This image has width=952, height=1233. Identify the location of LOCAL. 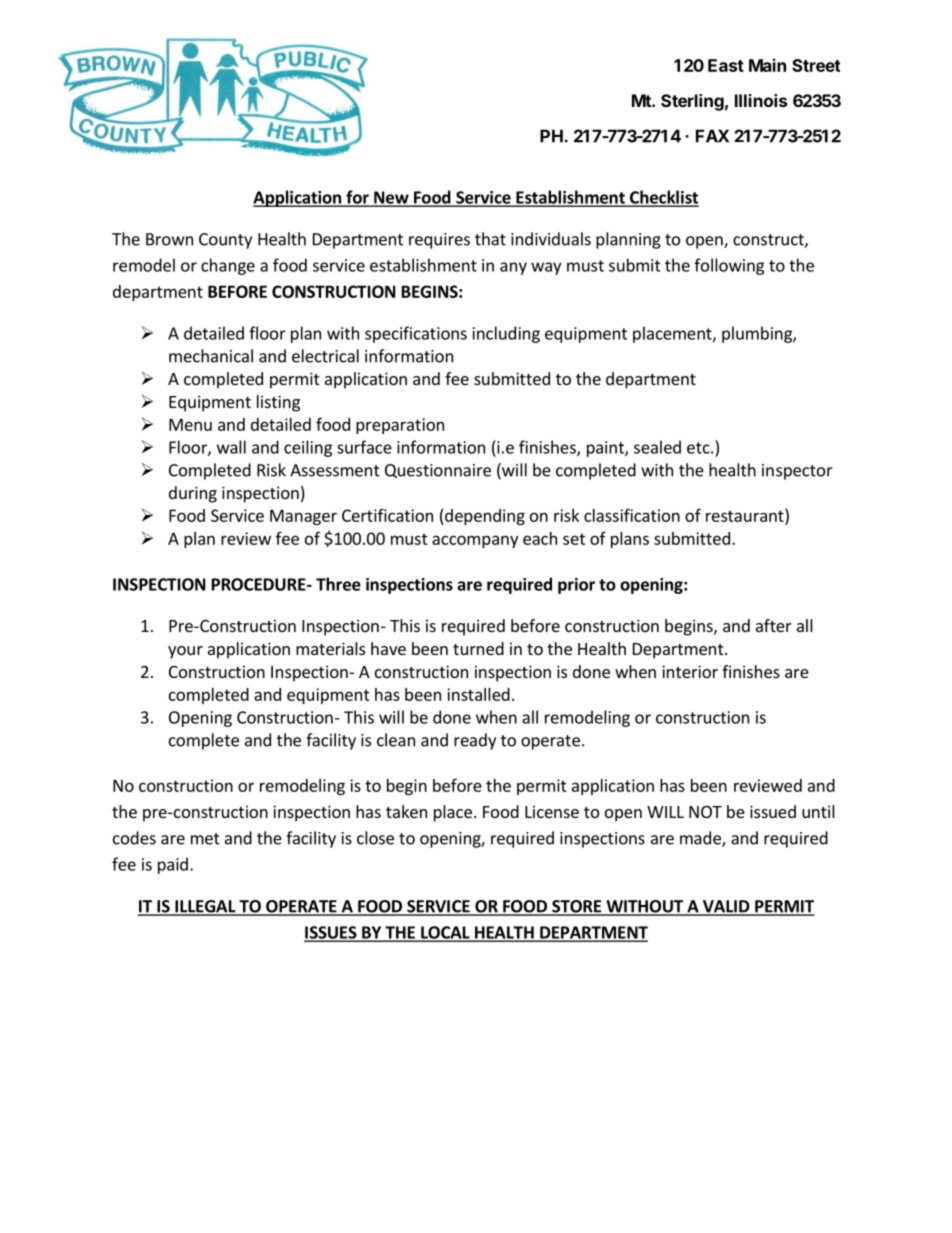
(445, 933).
